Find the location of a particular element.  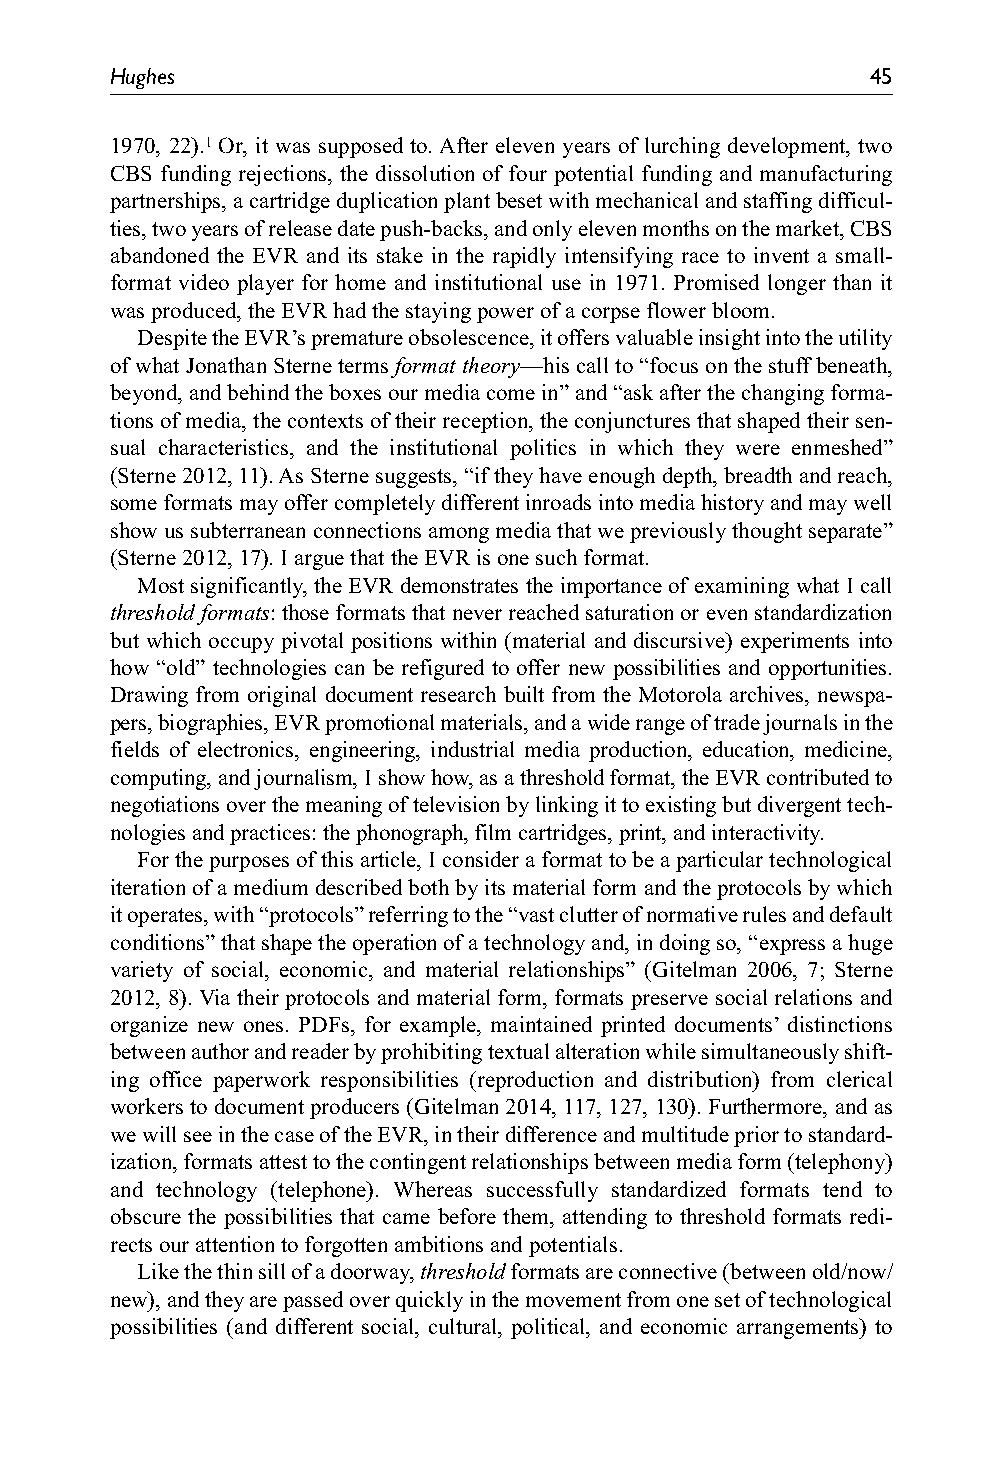

four is located at coordinates (528, 173).
